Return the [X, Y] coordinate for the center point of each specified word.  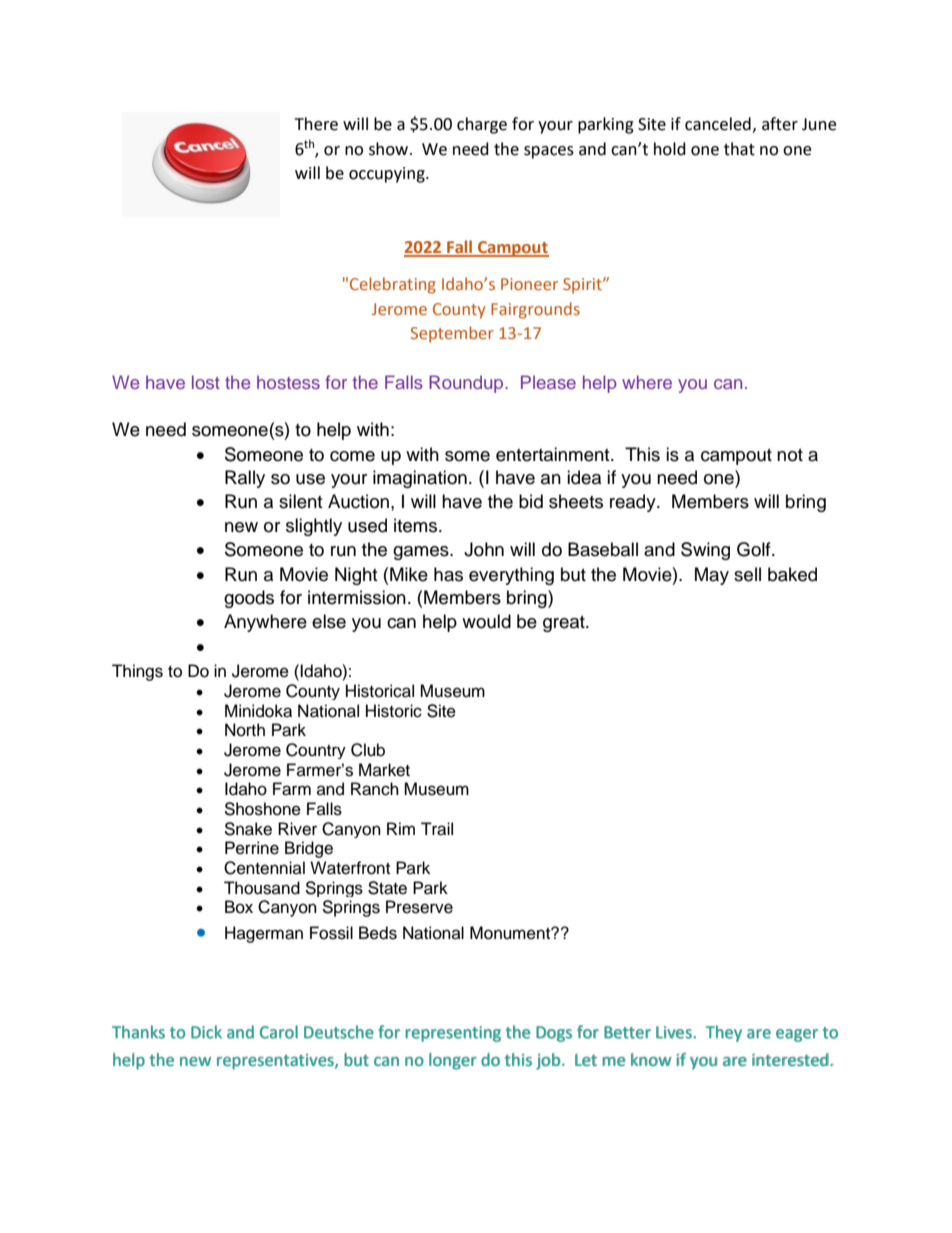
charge [482, 125]
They [724, 1033]
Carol [279, 1032]
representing [453, 1034]
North [245, 730]
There [316, 124]
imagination [420, 479]
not [790, 455]
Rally [245, 479]
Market [384, 770]
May [712, 576]
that [739, 149]
